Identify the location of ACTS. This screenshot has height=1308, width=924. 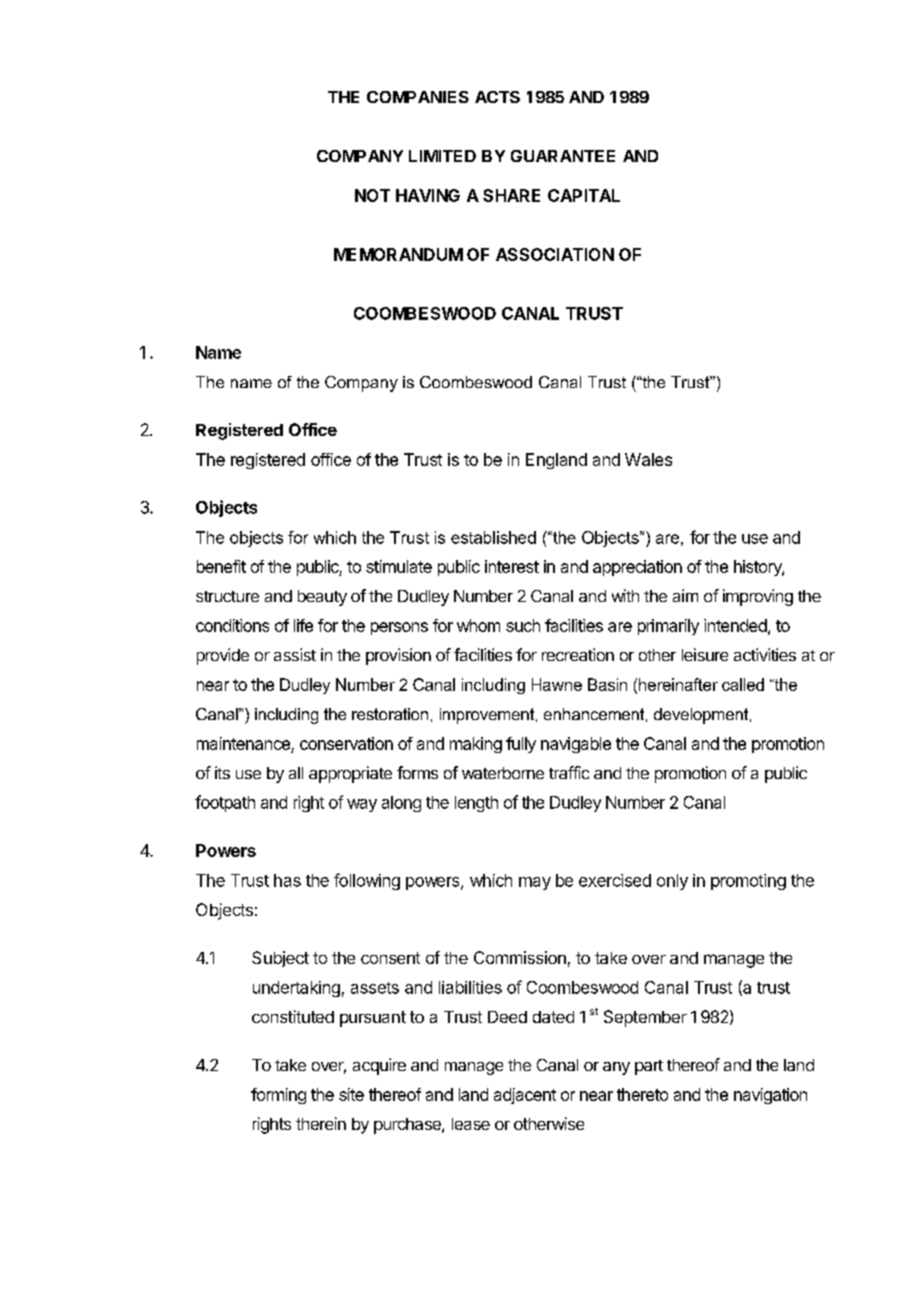
(497, 97).
